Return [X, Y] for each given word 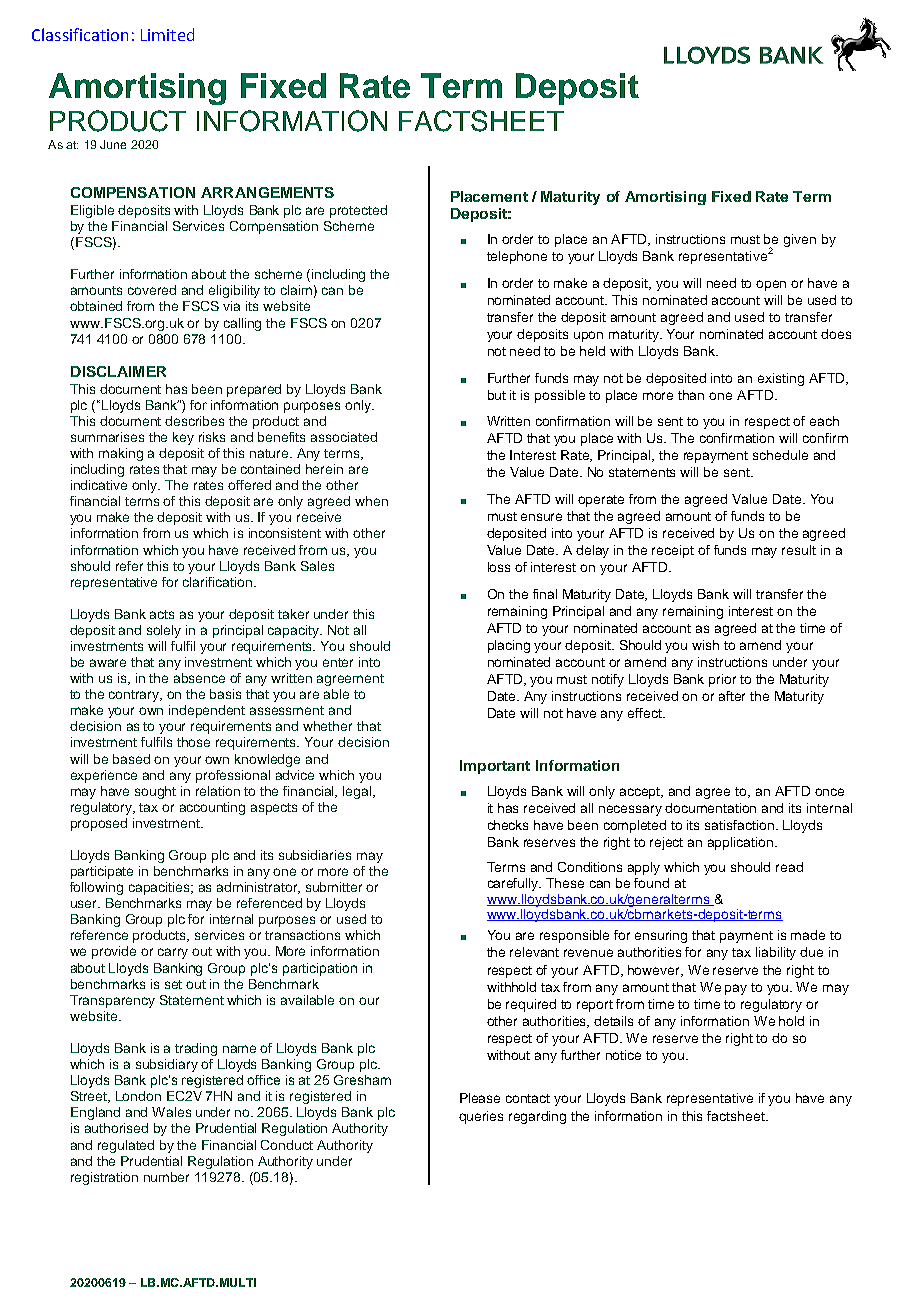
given [800, 240]
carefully [514, 884]
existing [781, 379]
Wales [171, 1112]
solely [164, 631]
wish [705, 645]
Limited [167, 34]
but [497, 395]
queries [481, 1117]
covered [152, 290]
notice [623, 1055]
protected [358, 211]
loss [499, 567]
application [742, 843]
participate [102, 872]
